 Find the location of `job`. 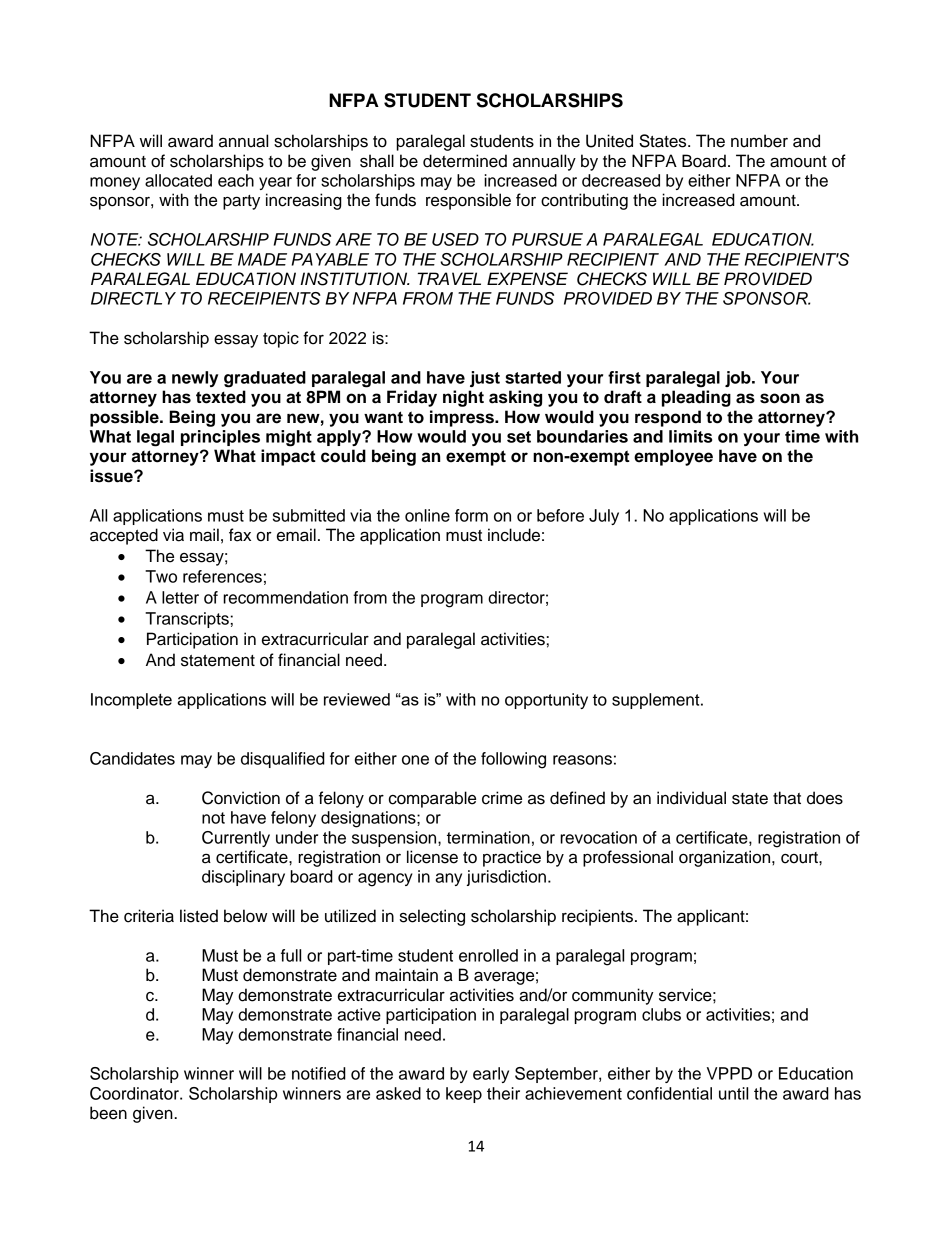

job is located at coordinates (739, 379).
